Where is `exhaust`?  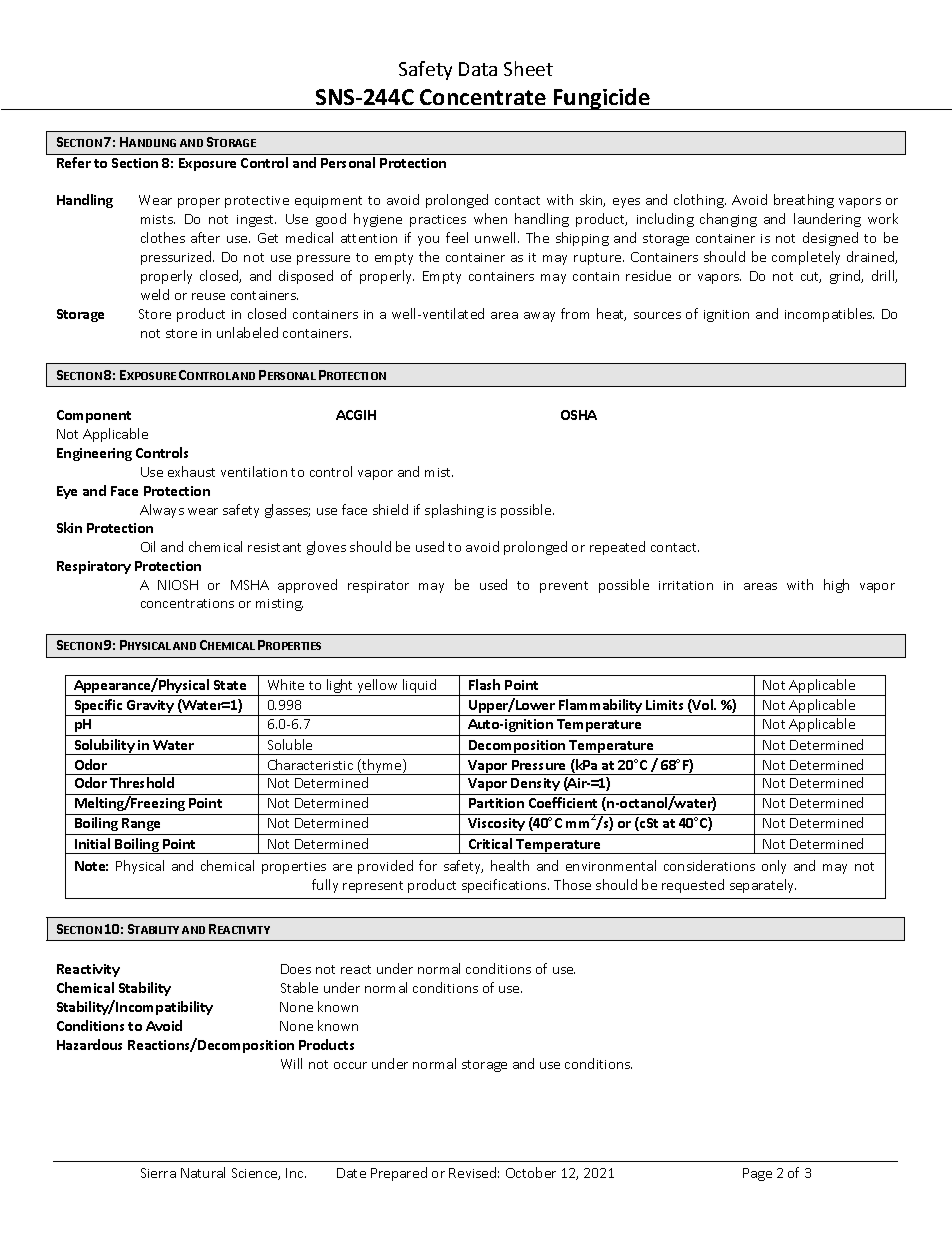 exhaust is located at coordinates (191, 471).
